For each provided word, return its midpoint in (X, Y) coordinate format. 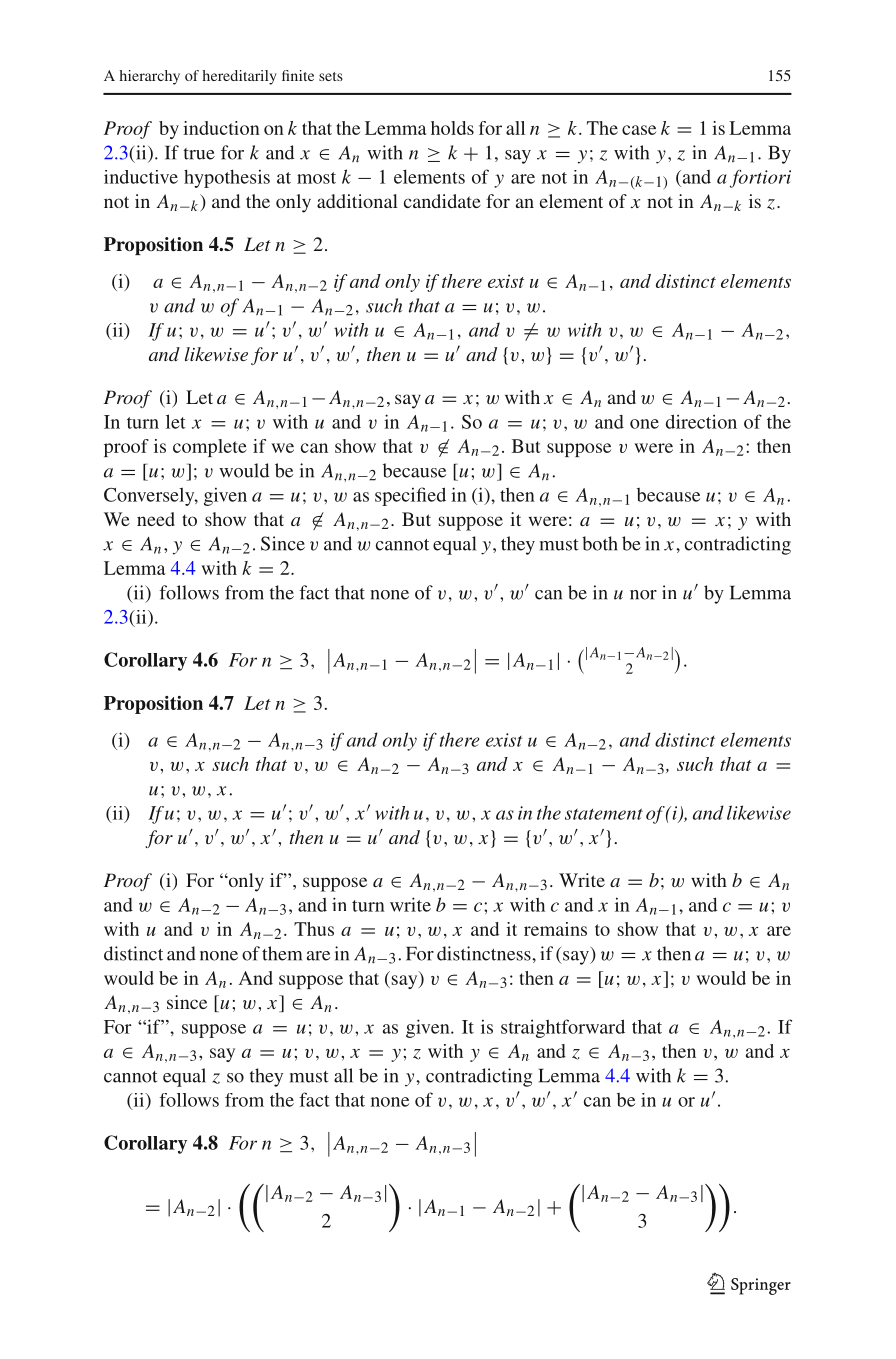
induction (221, 128)
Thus (314, 929)
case (639, 130)
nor (643, 595)
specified (410, 496)
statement (604, 814)
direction (701, 421)
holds (452, 128)
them (282, 953)
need (156, 519)
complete (210, 448)
